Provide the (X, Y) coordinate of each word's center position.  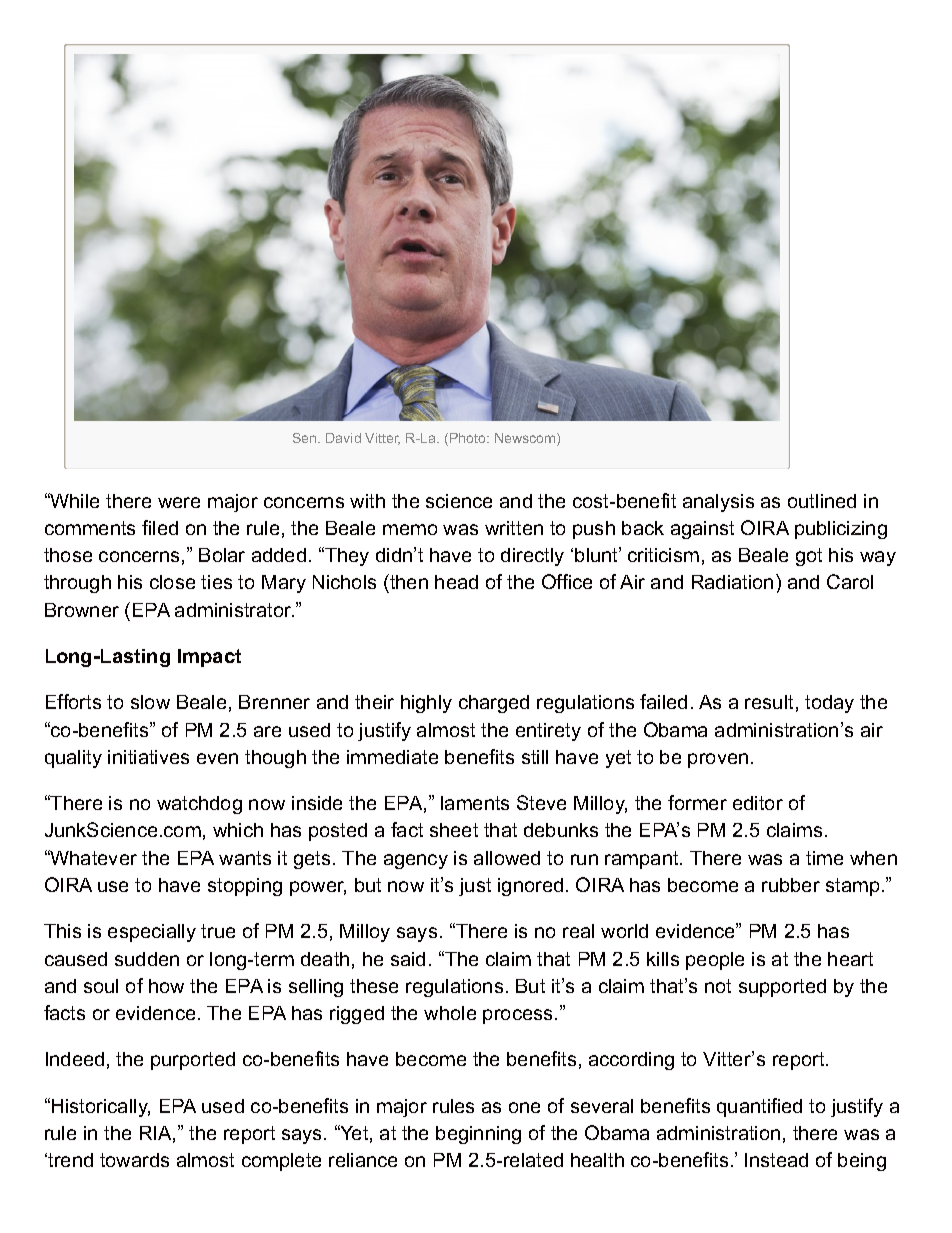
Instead (776, 1160)
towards (134, 1160)
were (179, 502)
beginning (478, 1135)
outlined (822, 501)
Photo (469, 438)
